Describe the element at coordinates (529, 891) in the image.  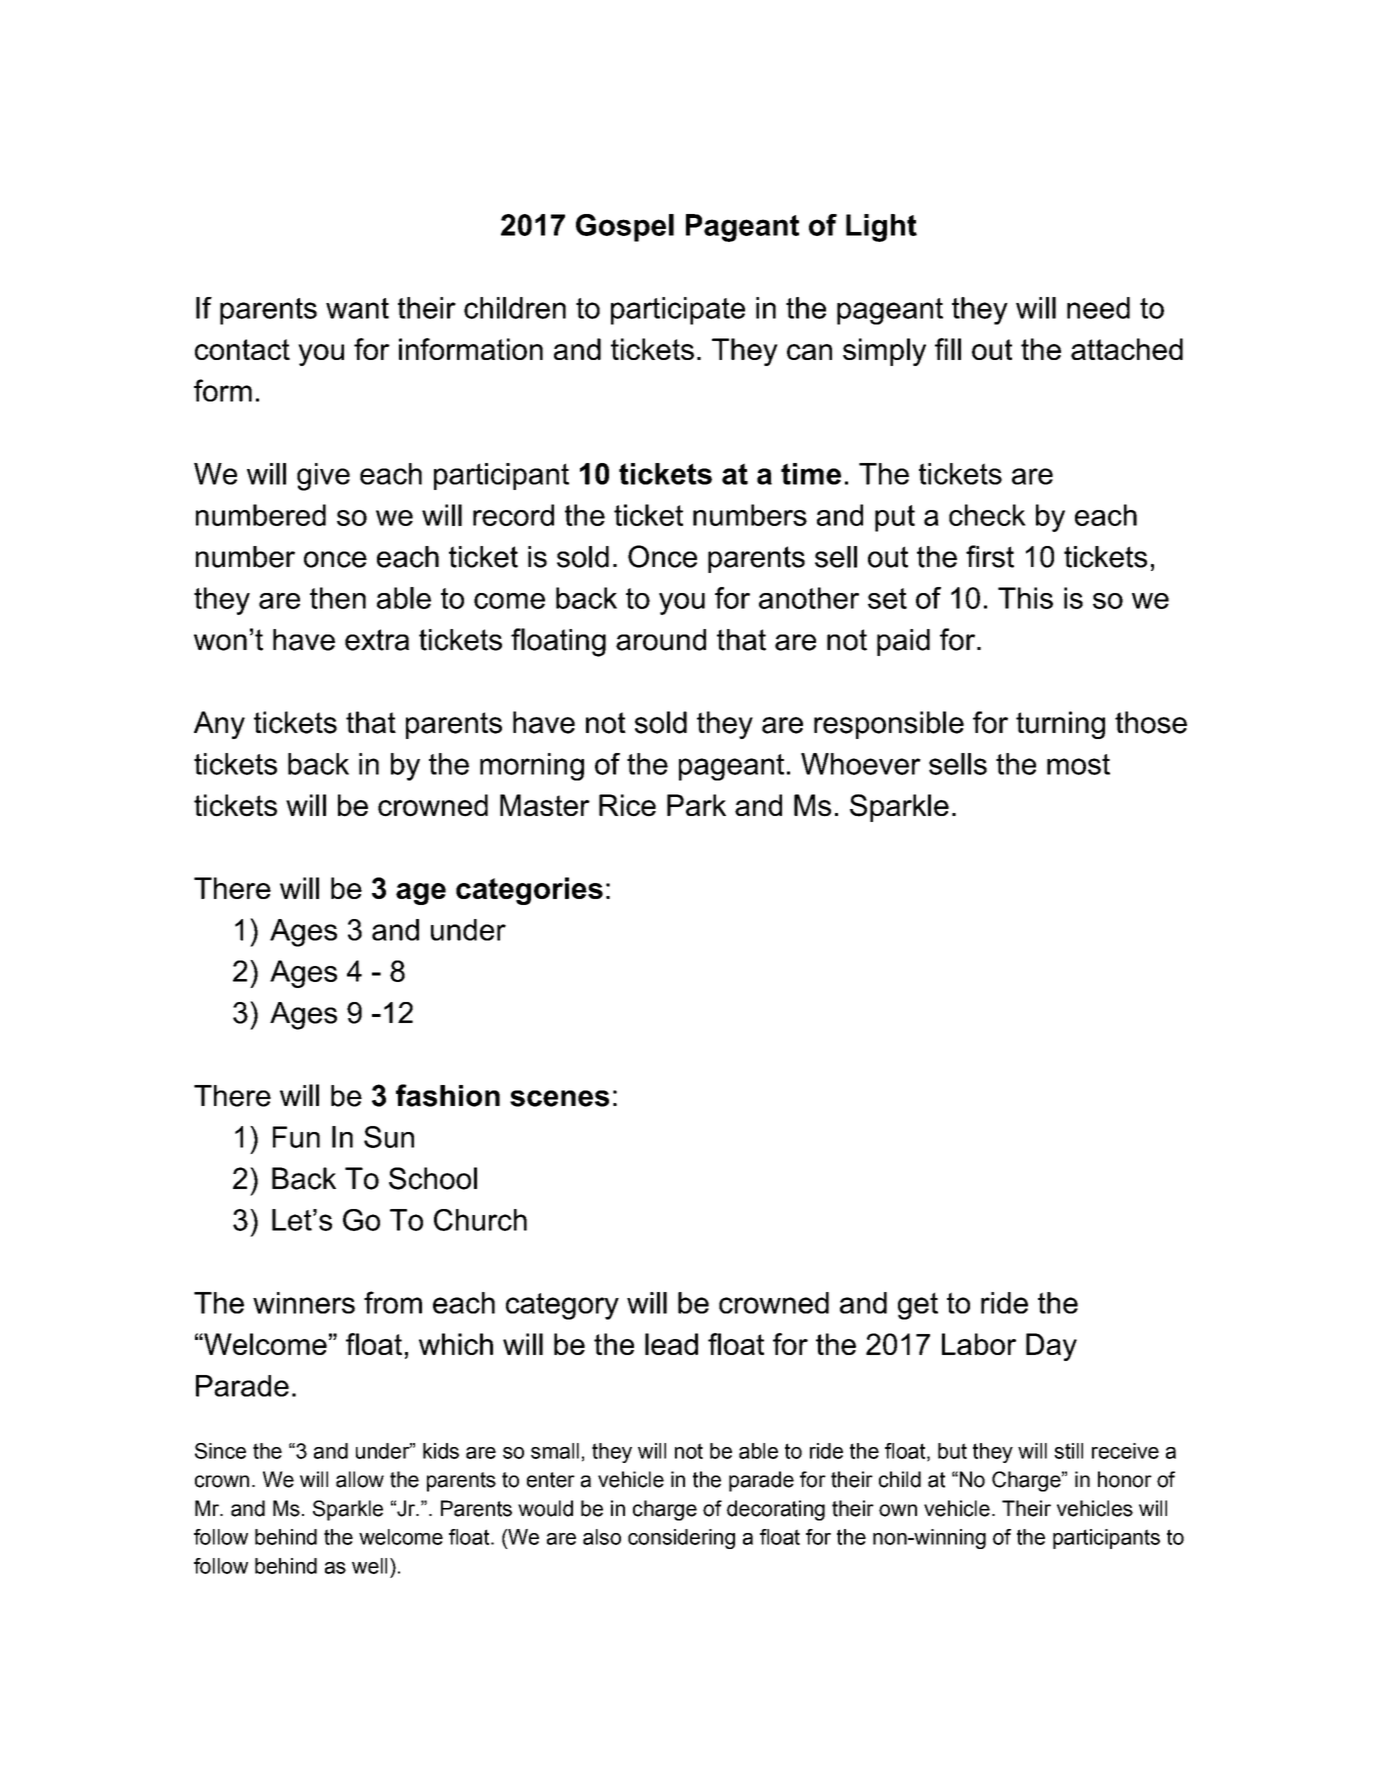
I see `categories` at that location.
